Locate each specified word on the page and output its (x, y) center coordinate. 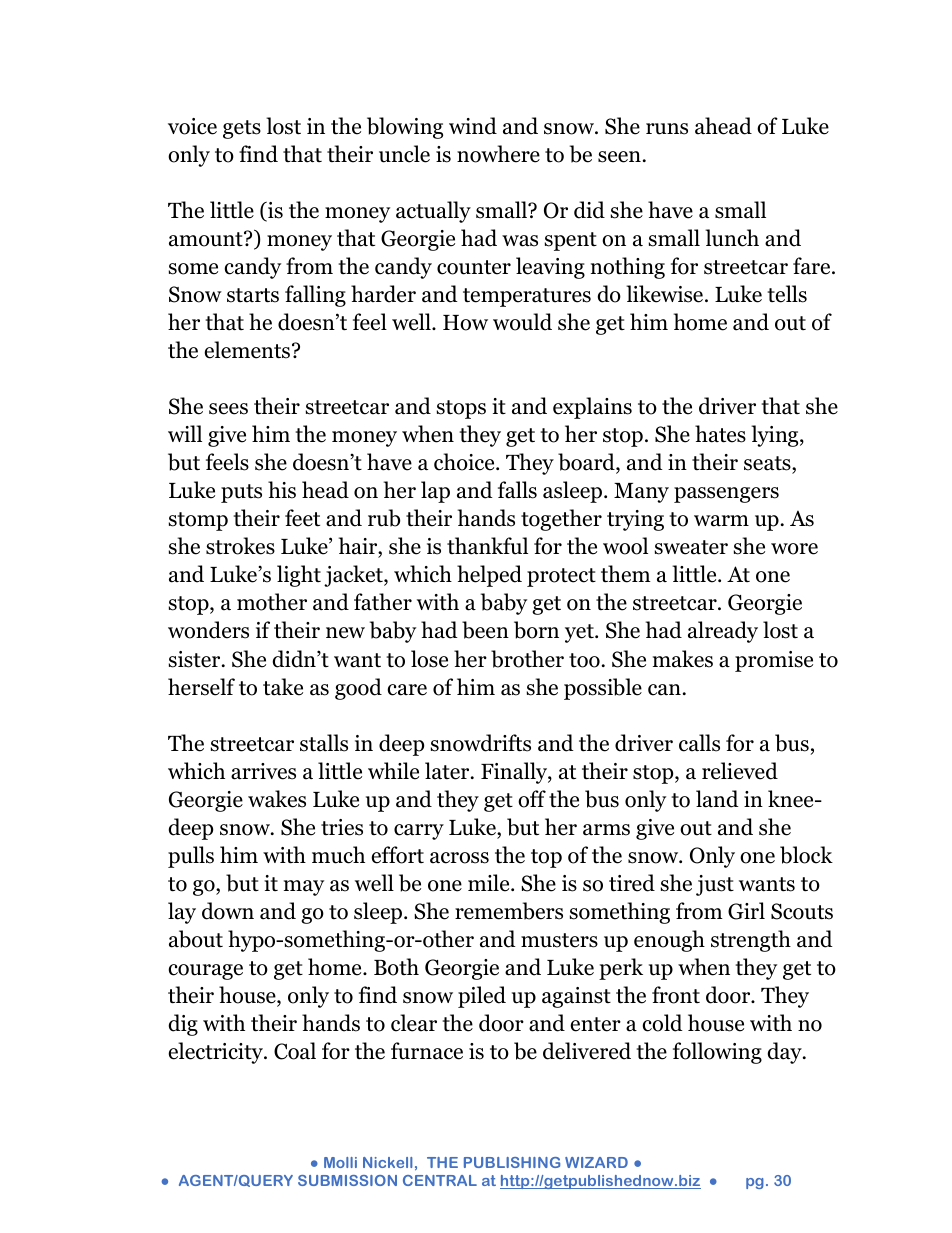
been (485, 630)
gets (242, 129)
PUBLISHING (512, 1162)
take (283, 687)
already (723, 632)
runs (667, 129)
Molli (340, 1162)
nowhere (498, 154)
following (717, 1053)
